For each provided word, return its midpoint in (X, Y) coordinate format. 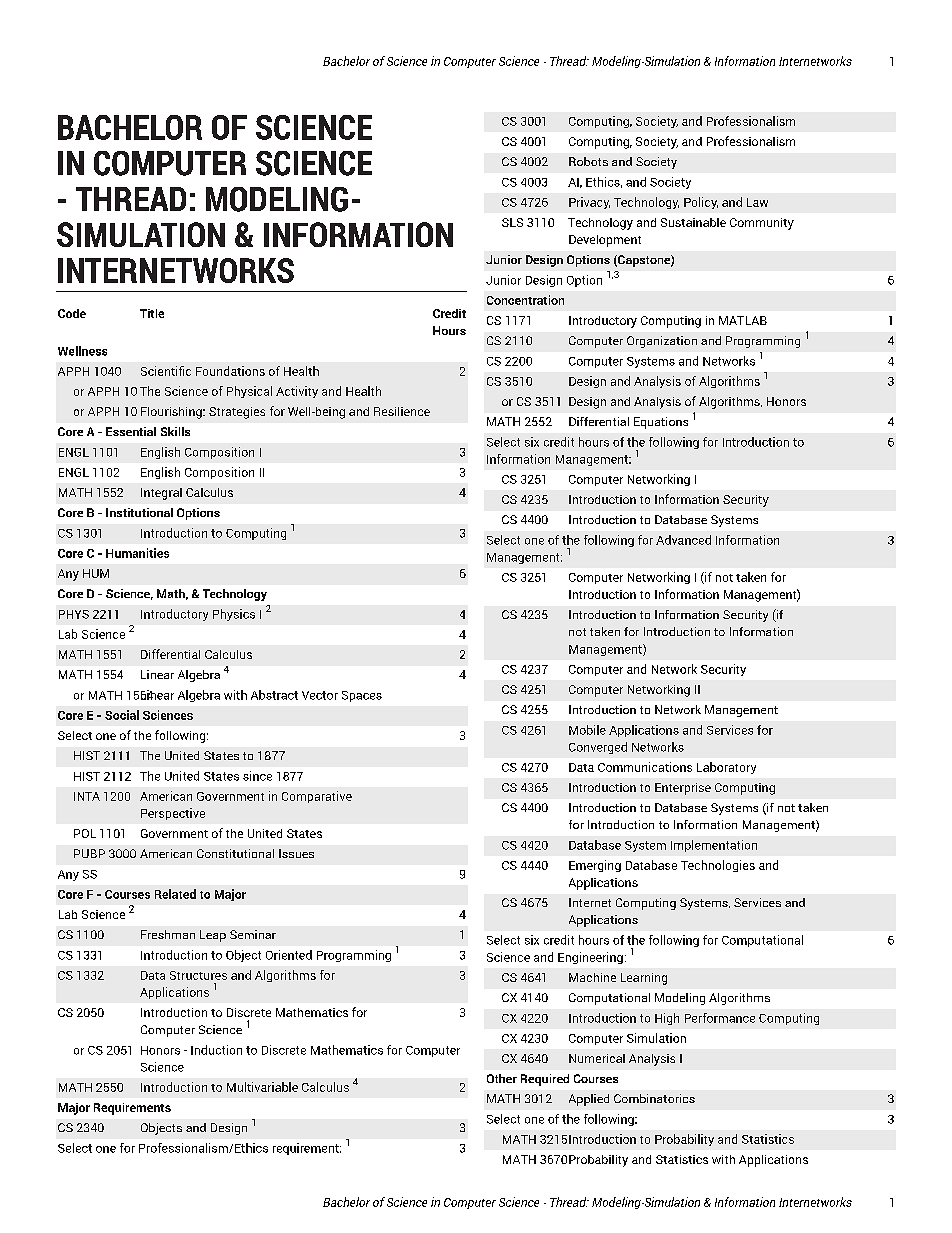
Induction (216, 1050)
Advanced (683, 540)
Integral (161, 494)
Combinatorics (654, 1098)
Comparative (317, 797)
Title (152, 313)
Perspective (173, 814)
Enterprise (683, 789)
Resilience (402, 411)
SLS (512, 222)
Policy (701, 203)
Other (502, 1078)
